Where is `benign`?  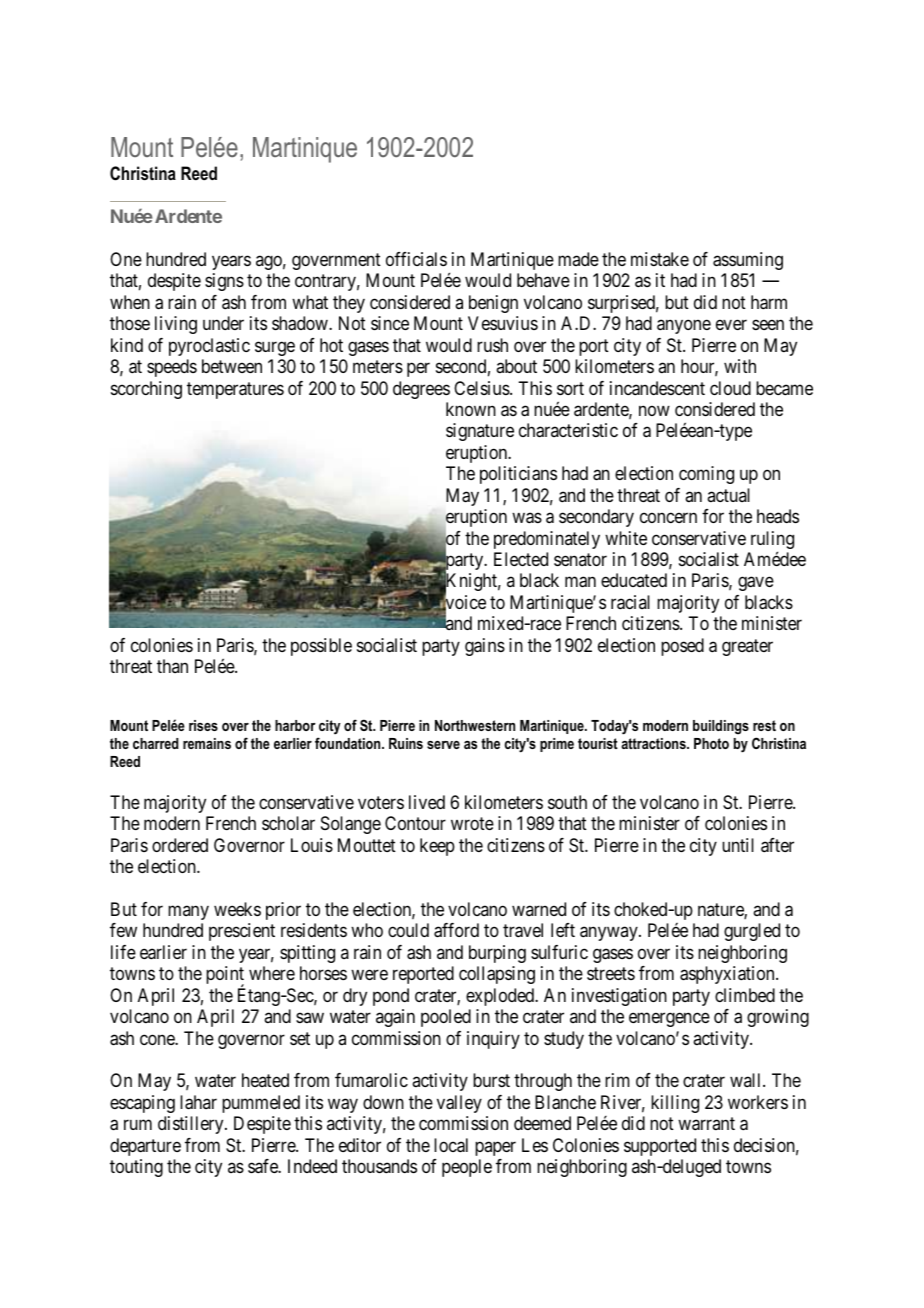
benign is located at coordinates (493, 304).
